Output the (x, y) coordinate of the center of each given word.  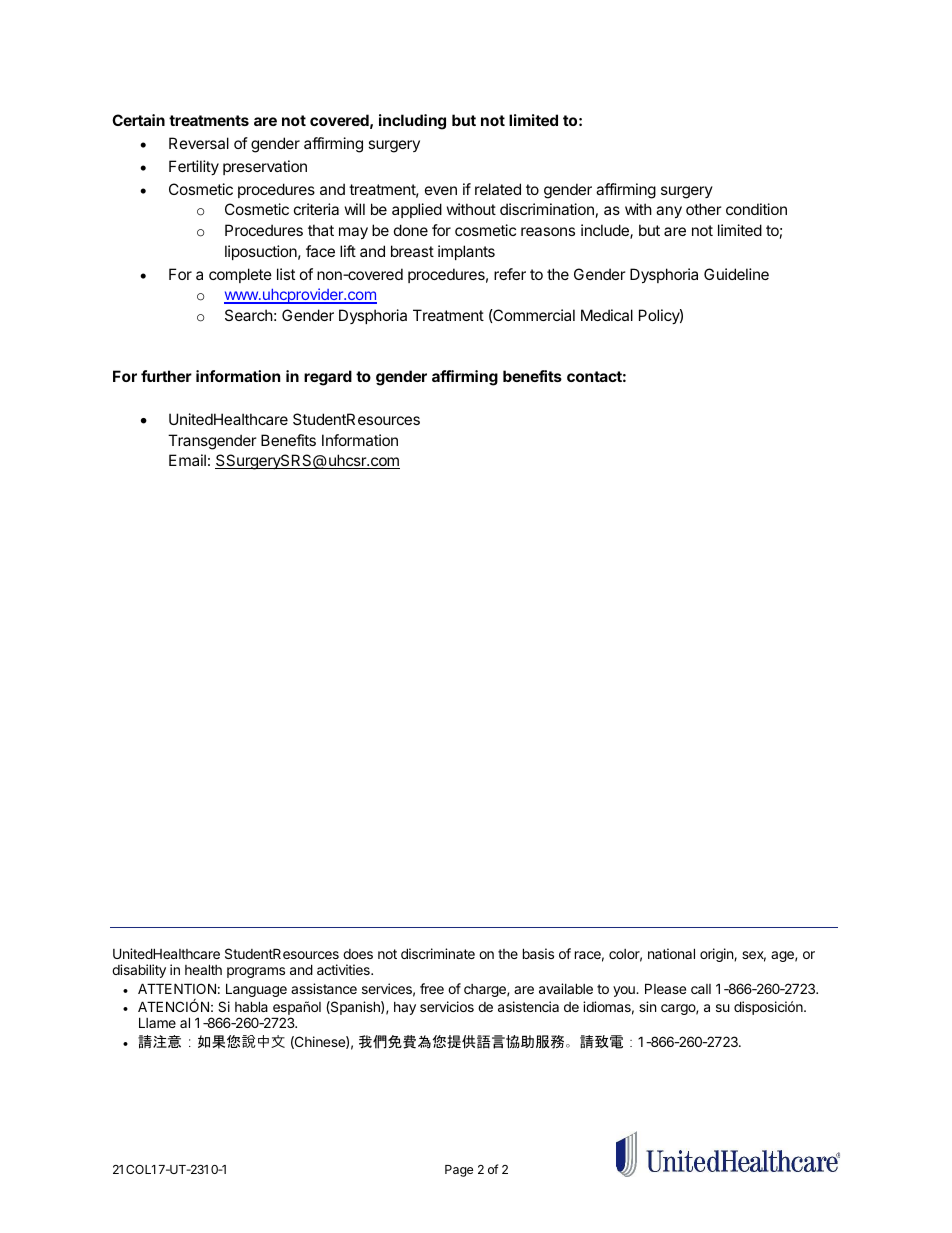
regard (328, 378)
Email (187, 460)
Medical (607, 315)
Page (459, 1171)
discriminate (438, 953)
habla (251, 1006)
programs (256, 972)
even (441, 190)
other (704, 209)
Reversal (199, 143)
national (671, 953)
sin (647, 1006)
